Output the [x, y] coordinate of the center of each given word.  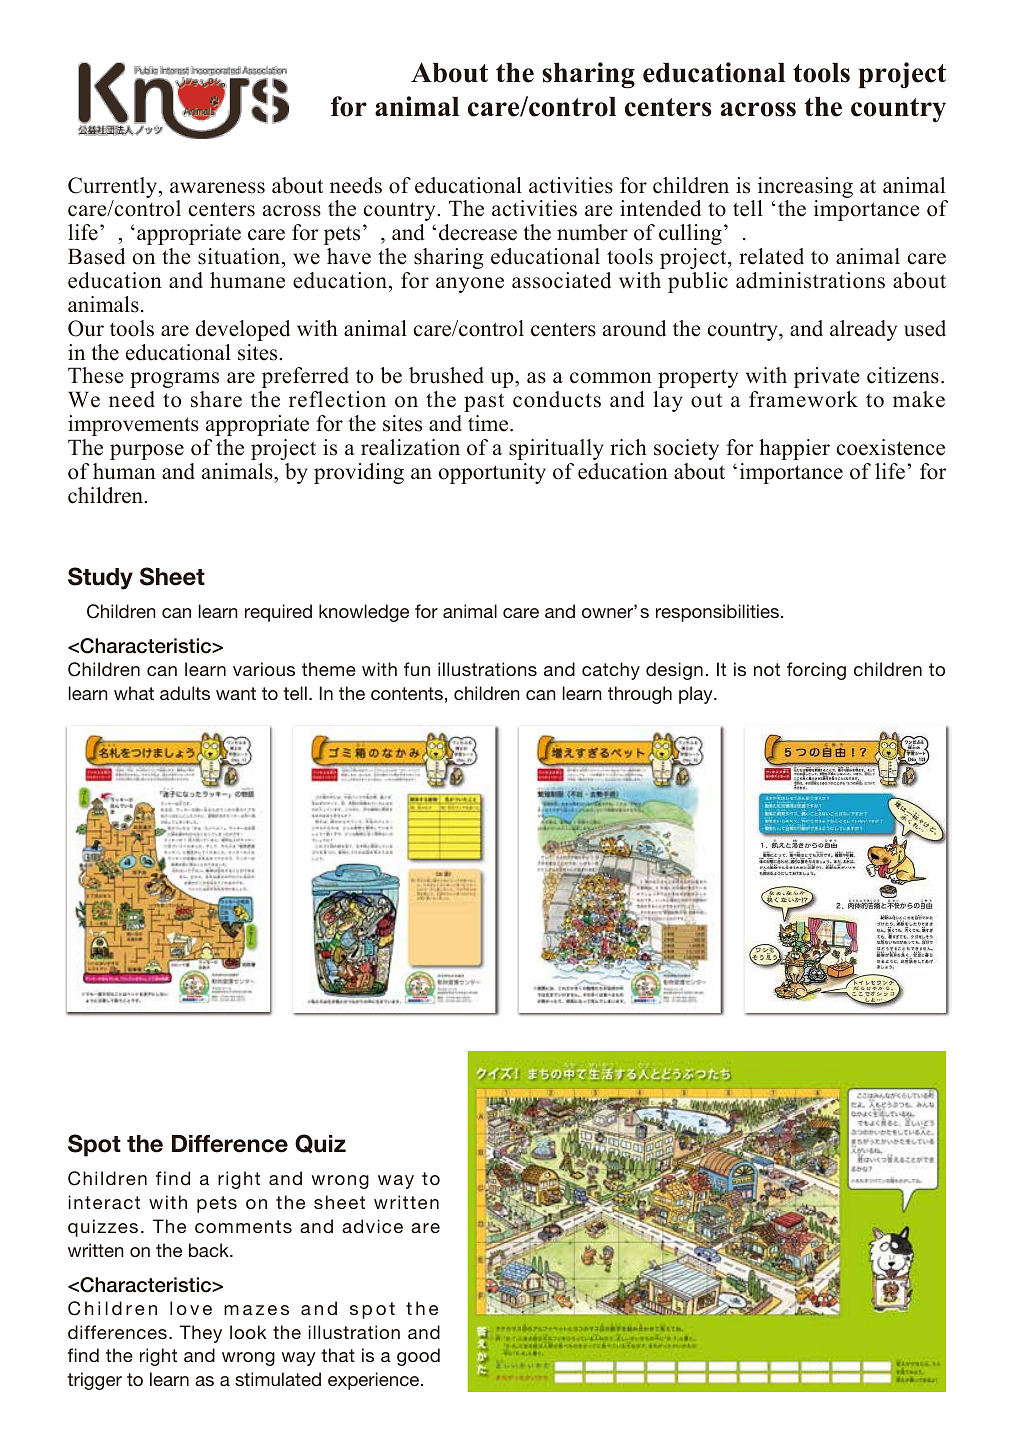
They [200, 1334]
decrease [478, 232]
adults [185, 693]
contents [407, 693]
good [418, 1357]
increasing [805, 187]
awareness [217, 188]
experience [375, 1381]
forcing [816, 671]
